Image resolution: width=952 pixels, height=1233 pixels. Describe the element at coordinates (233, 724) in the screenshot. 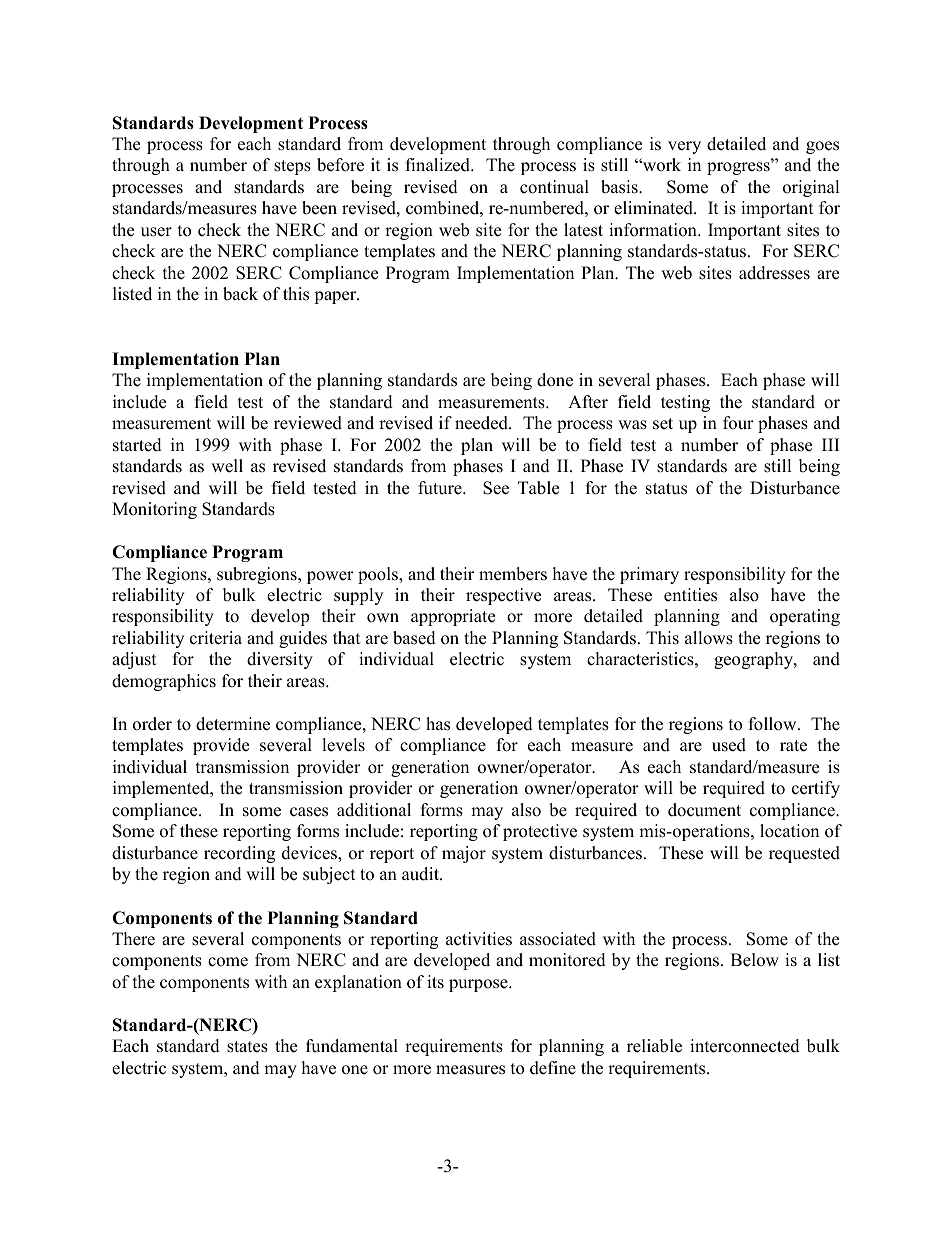

I see `determine` at that location.
